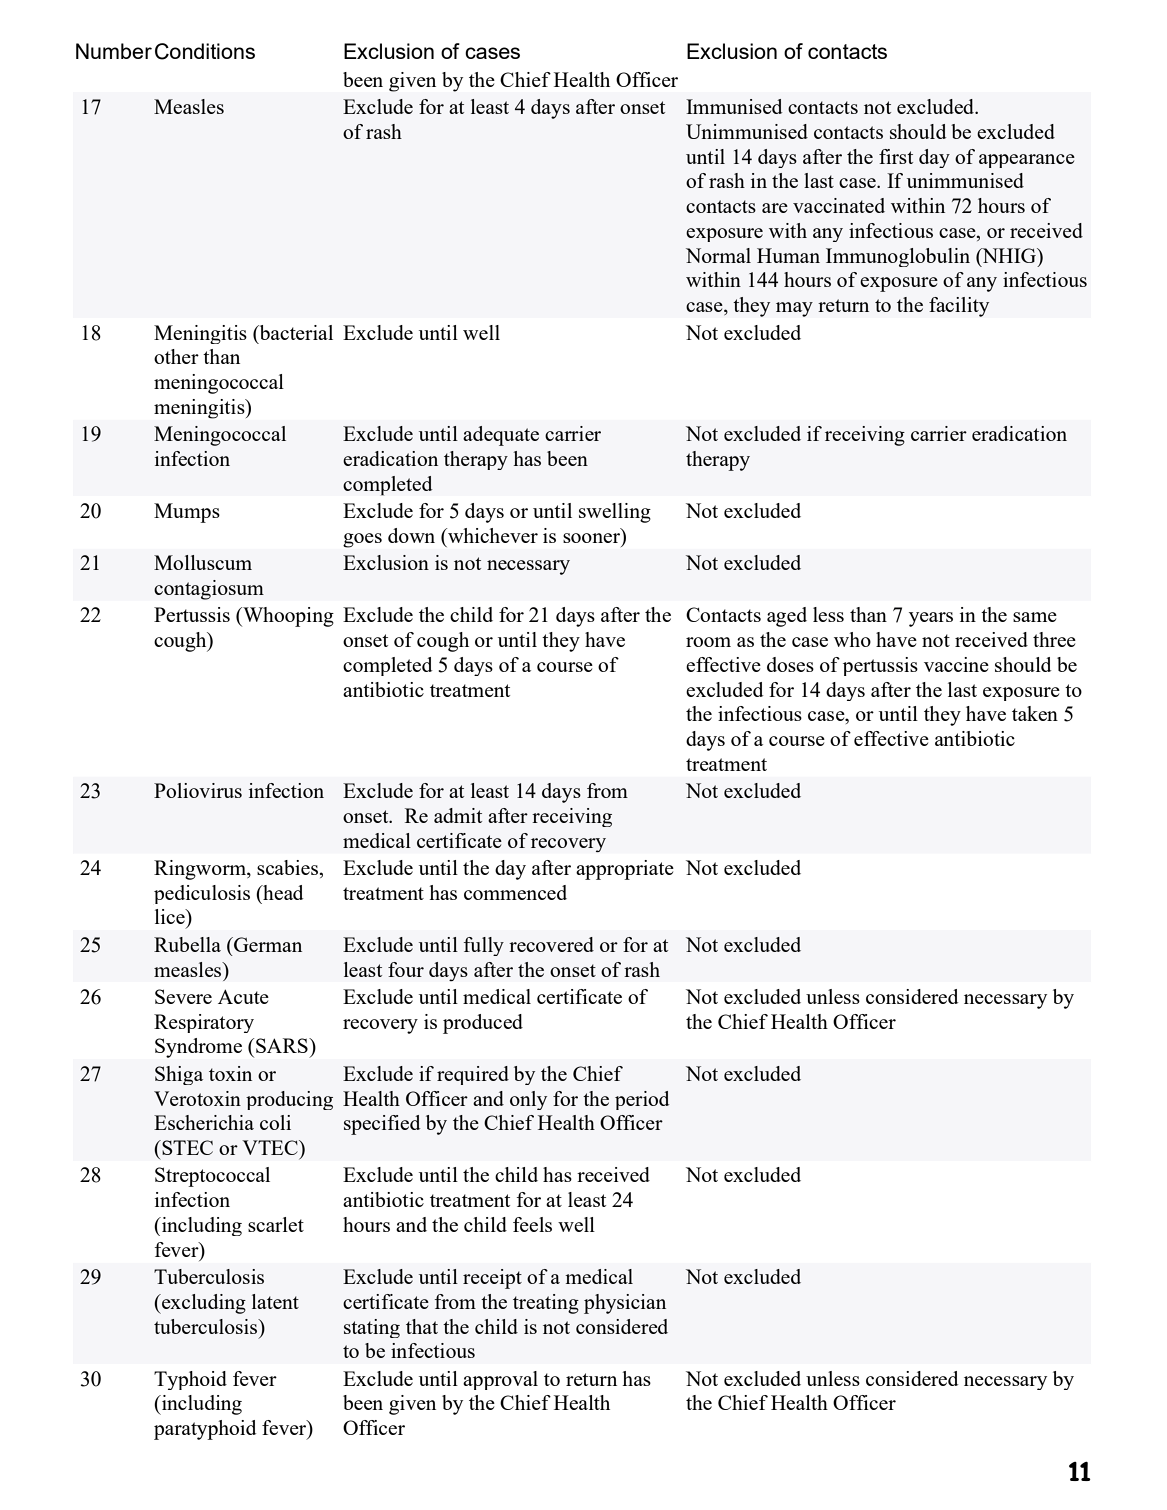  I want to click on German, so click(267, 944).
